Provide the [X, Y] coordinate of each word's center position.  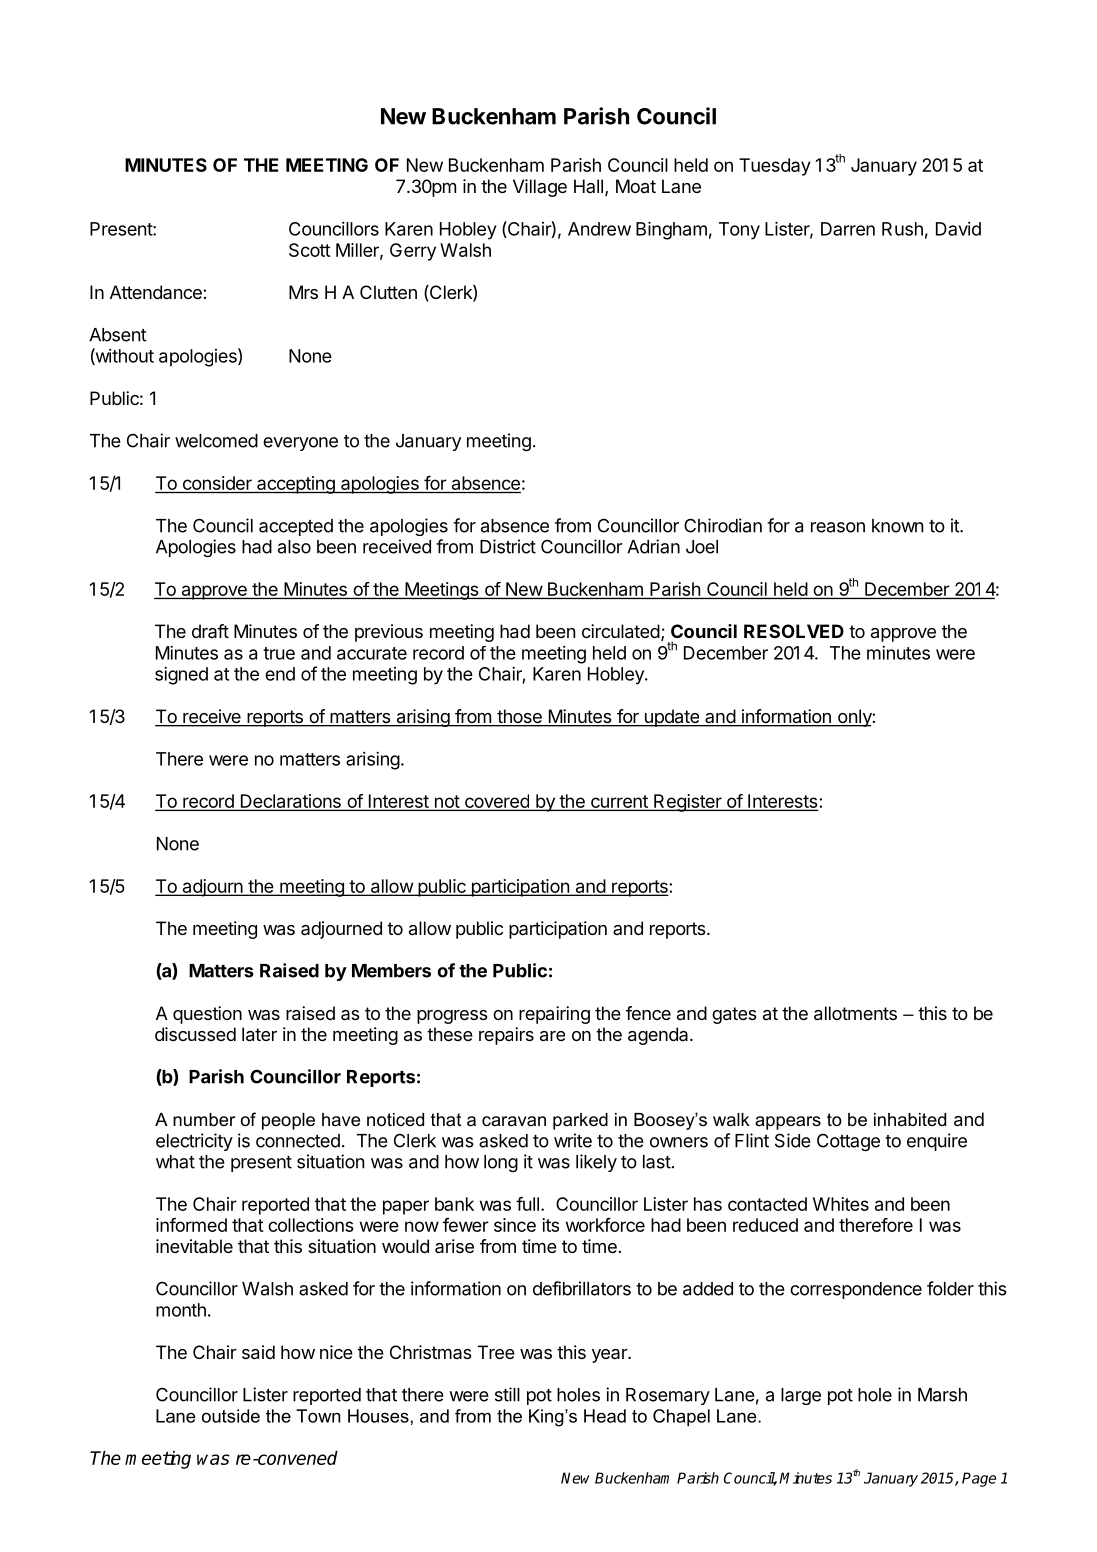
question [207, 1015]
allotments [855, 1013]
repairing [554, 1015]
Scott [310, 250]
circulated [621, 631]
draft [210, 631]
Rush [902, 229]
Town [318, 1416]
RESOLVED [794, 631]
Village [540, 188]
